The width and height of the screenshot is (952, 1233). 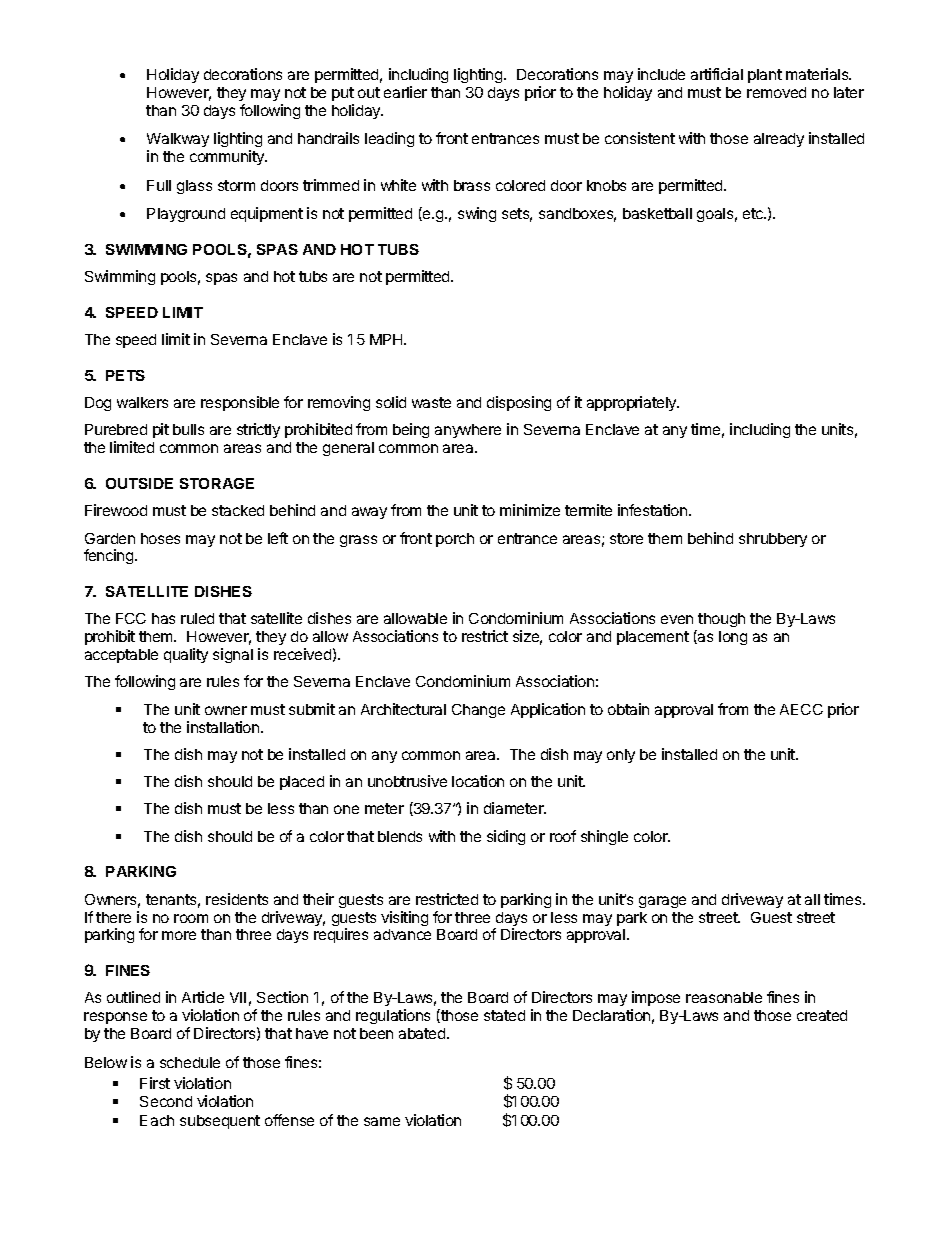 What do you see at coordinates (633, 403) in the screenshot?
I see `appropriately` at bounding box center [633, 403].
